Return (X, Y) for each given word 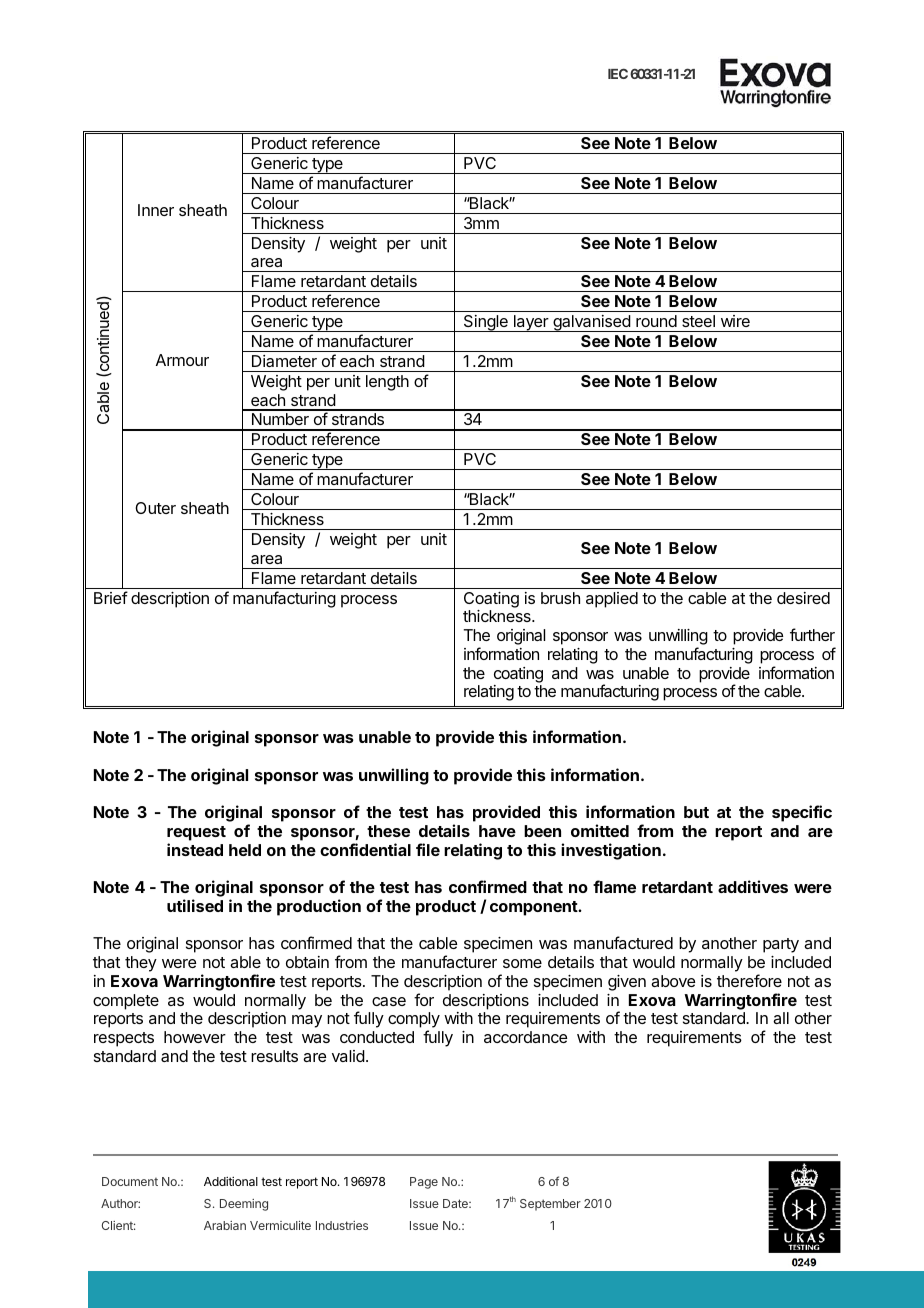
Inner (156, 210)
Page (424, 1183)
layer (531, 323)
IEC (618, 73)
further (812, 634)
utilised (195, 905)
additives (753, 886)
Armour (182, 360)
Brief (111, 597)
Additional (231, 1181)
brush (560, 598)
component (534, 908)
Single (485, 323)
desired (803, 598)
